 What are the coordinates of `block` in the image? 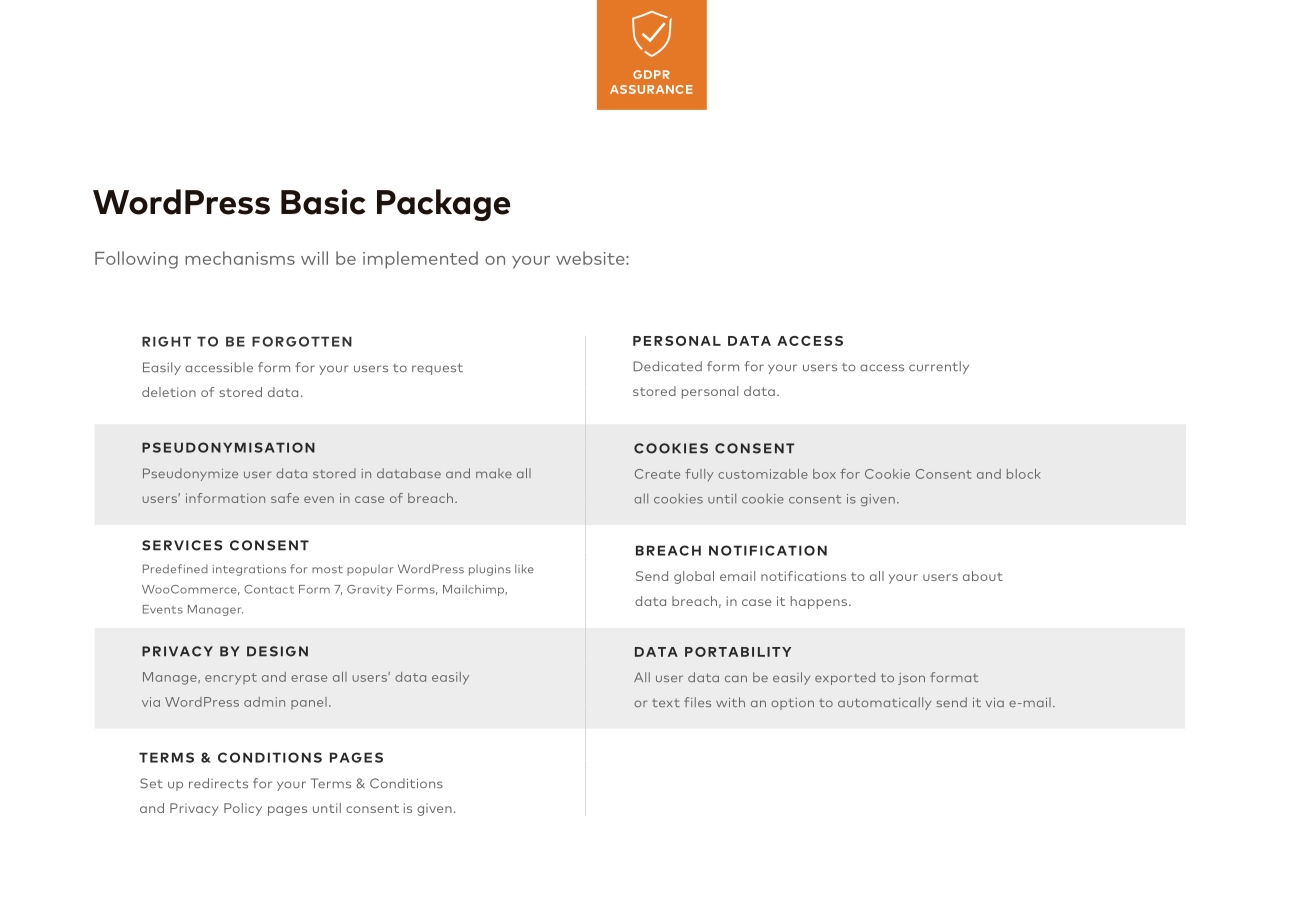 It's located at (1024, 474).
